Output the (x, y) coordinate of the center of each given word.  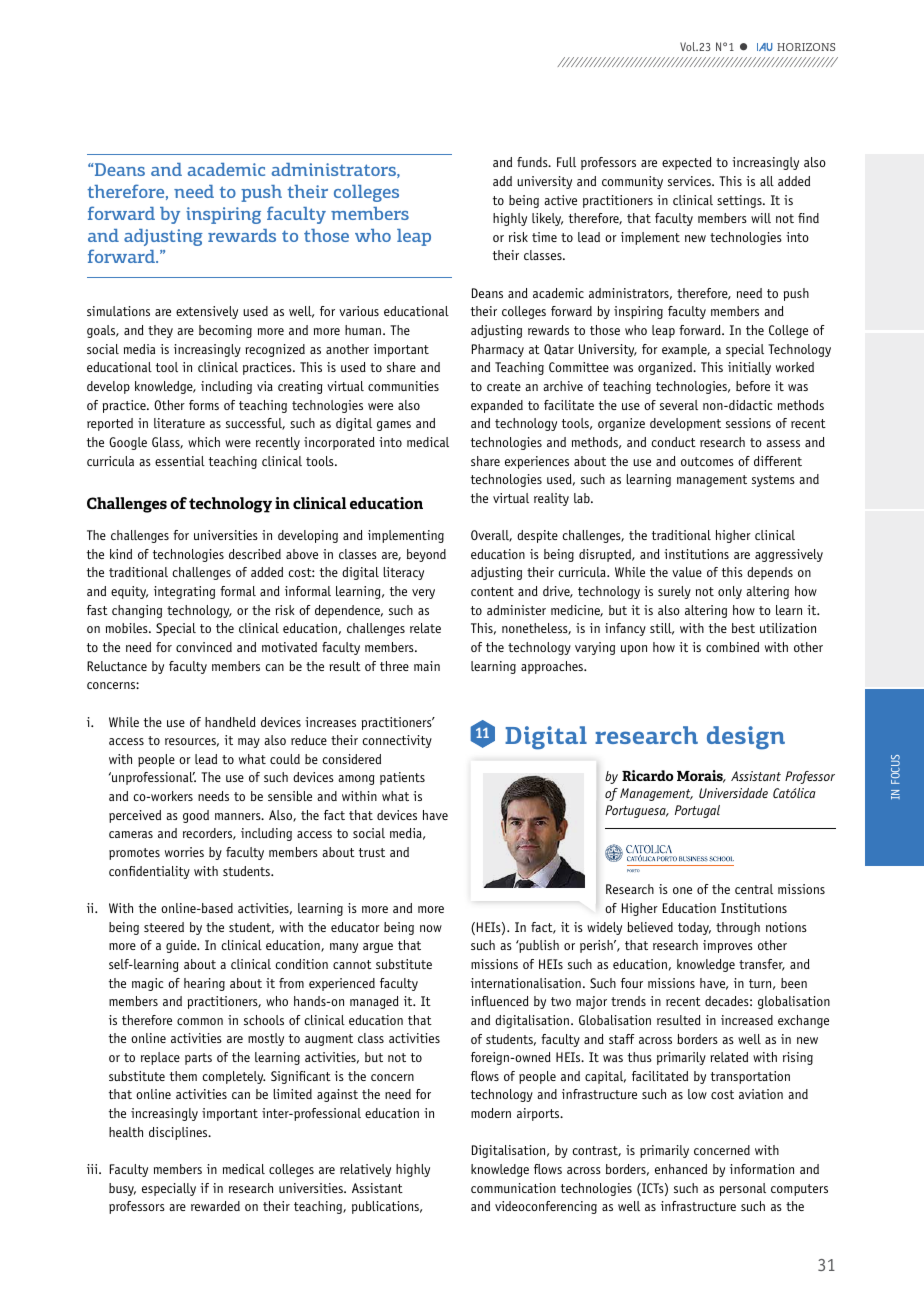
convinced (204, 647)
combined (732, 647)
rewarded (215, 1206)
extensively (207, 312)
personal (743, 1189)
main (427, 666)
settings (740, 201)
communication (513, 1188)
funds (533, 162)
